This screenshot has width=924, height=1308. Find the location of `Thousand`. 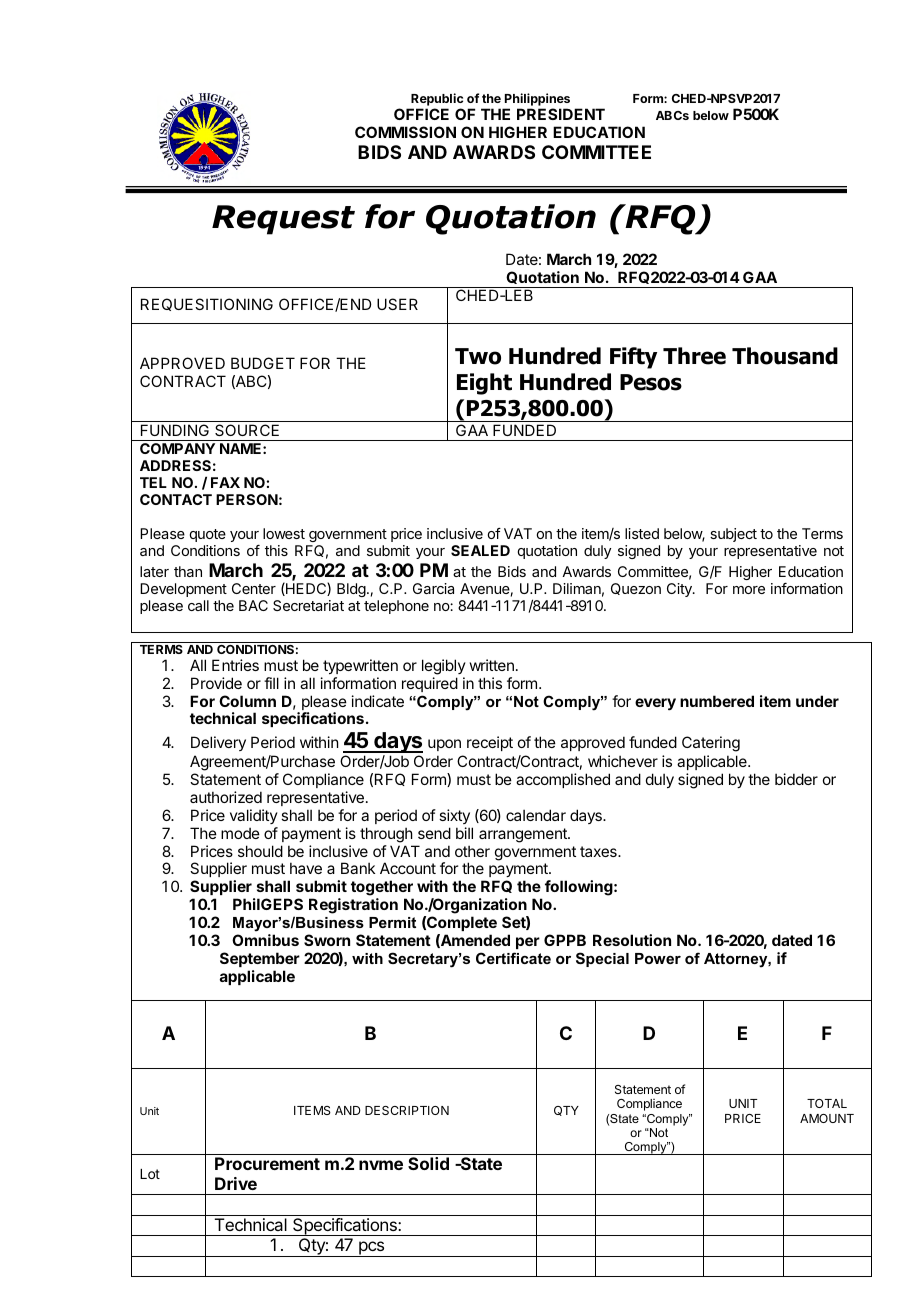

Thousand is located at coordinates (785, 356).
